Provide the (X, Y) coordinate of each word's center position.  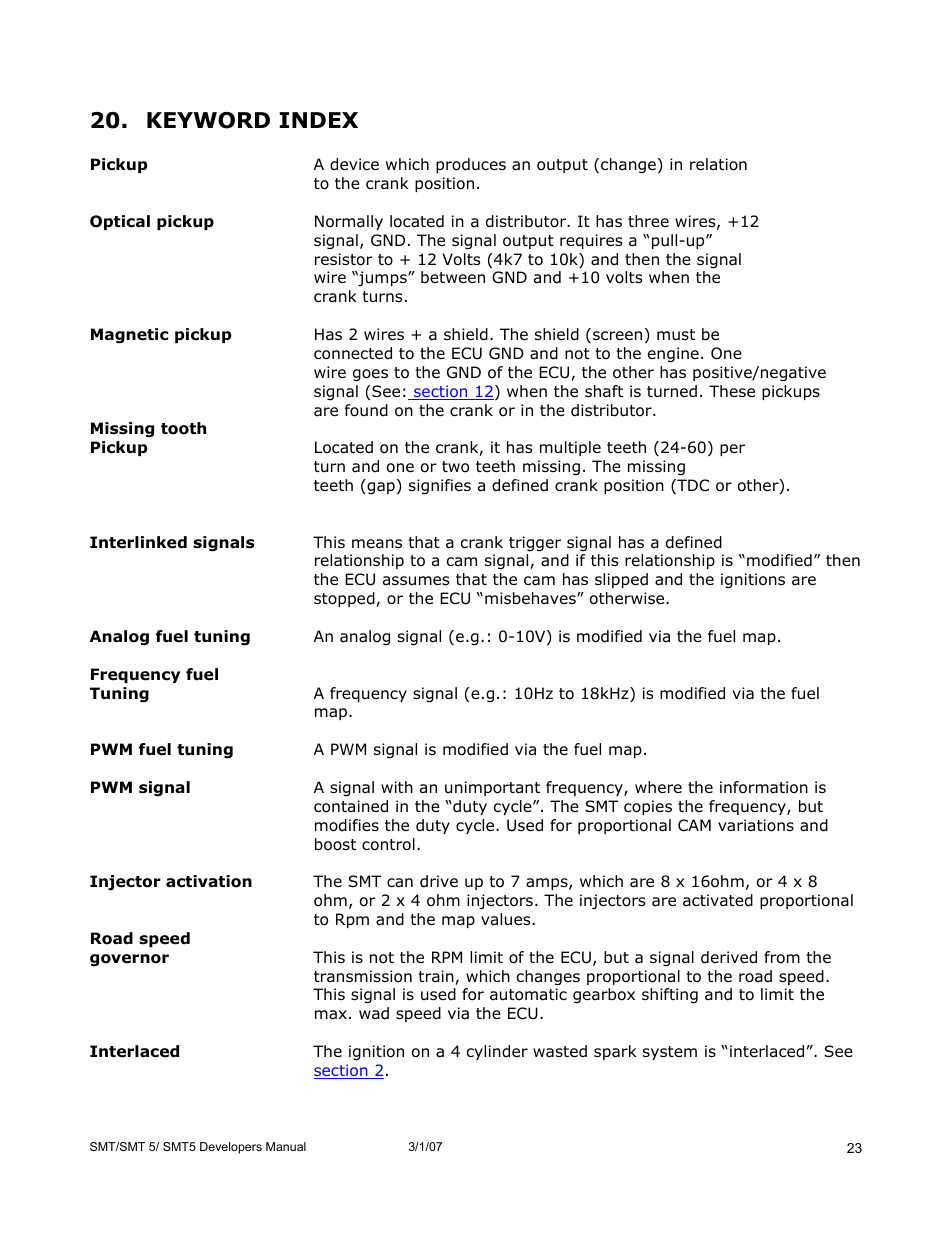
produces (471, 165)
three (648, 221)
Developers (231, 1148)
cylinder (497, 1052)
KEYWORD (208, 120)
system (670, 1053)
